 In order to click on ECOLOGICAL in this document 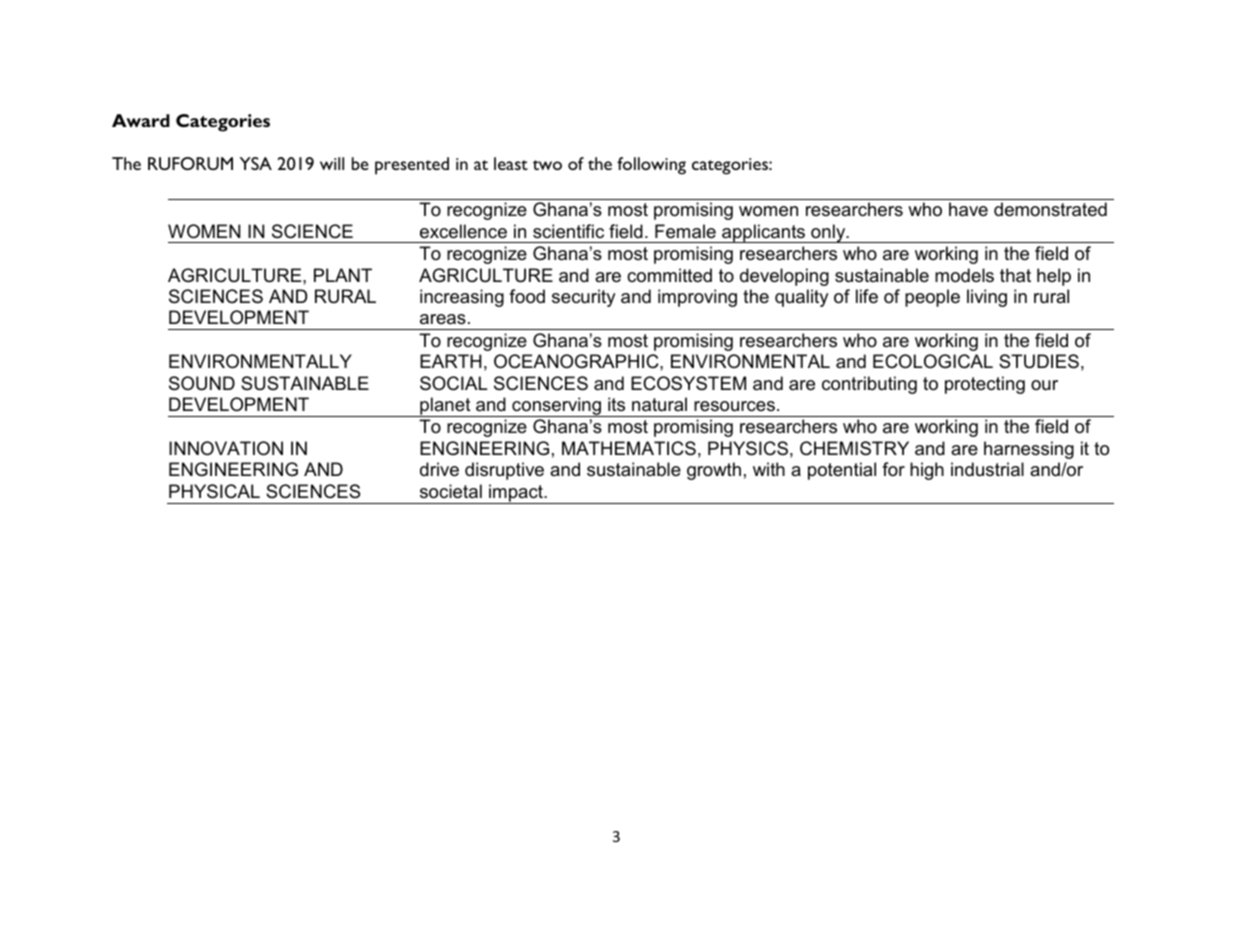, I will do `click(933, 361)`.
